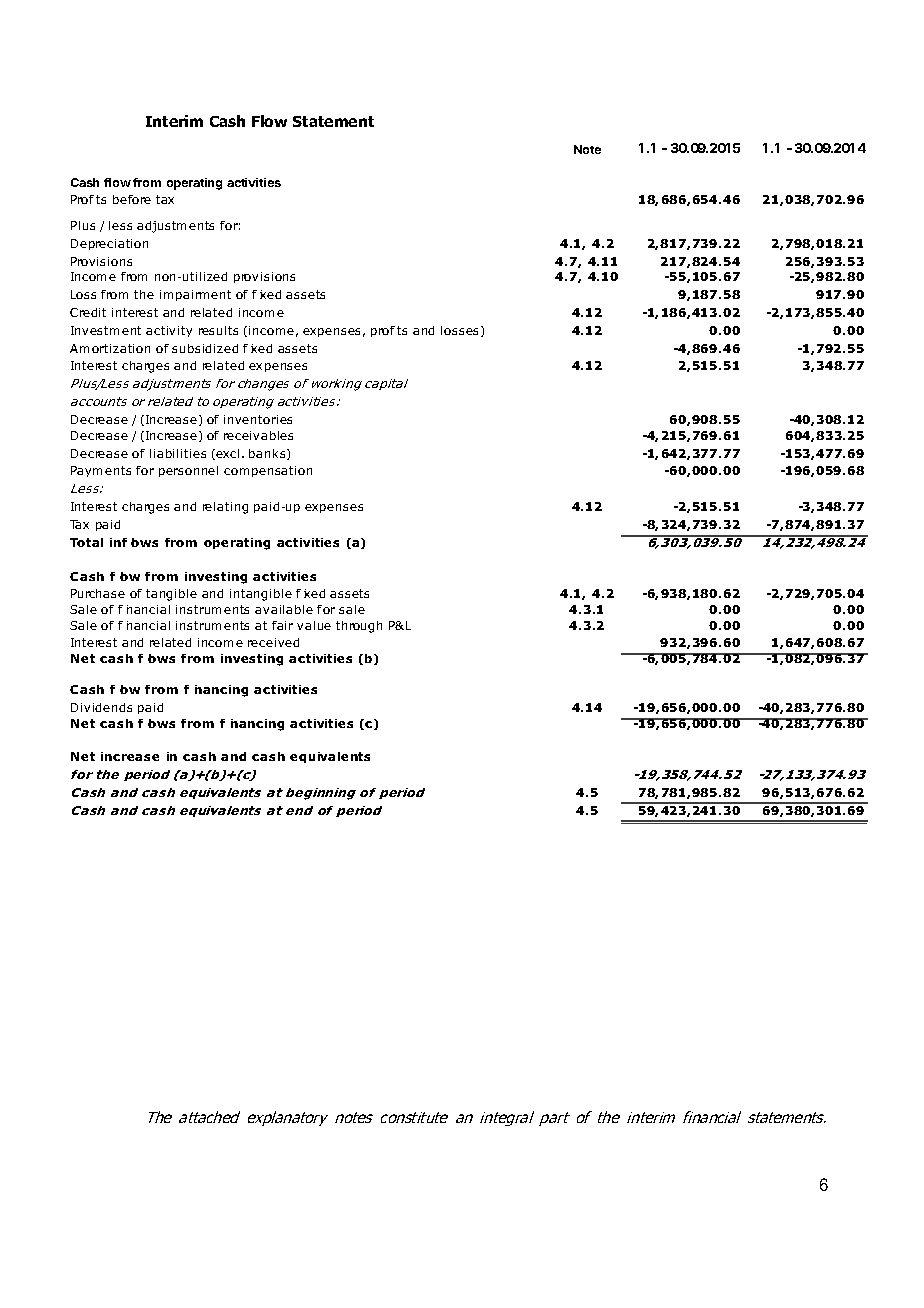 This screenshot has height=1308, width=924. I want to click on results, so click(218, 330).
